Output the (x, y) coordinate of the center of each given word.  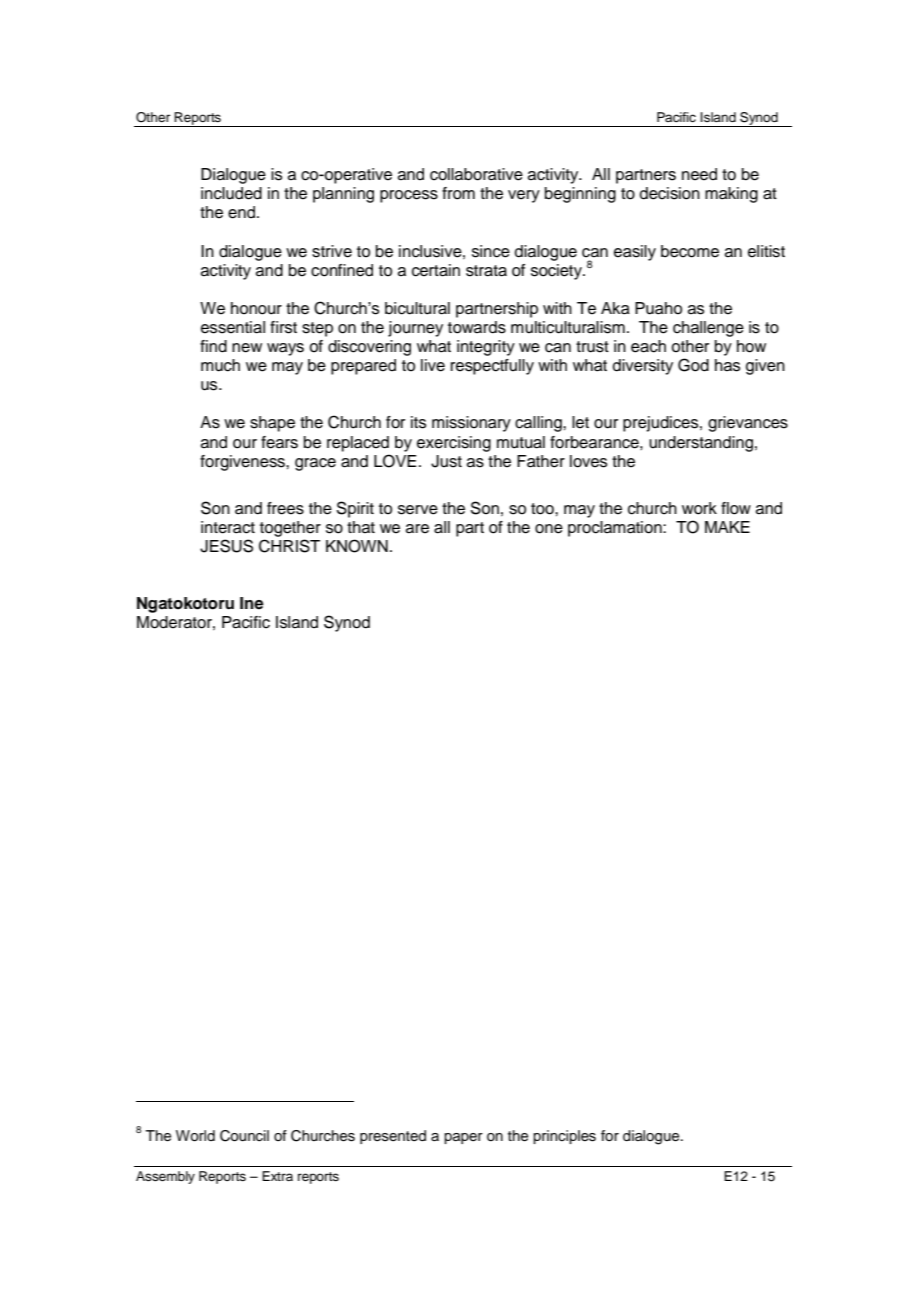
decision (670, 193)
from (458, 193)
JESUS (226, 546)
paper (463, 1138)
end (243, 212)
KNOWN (357, 546)
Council (244, 1136)
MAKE (727, 527)
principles (564, 1137)
